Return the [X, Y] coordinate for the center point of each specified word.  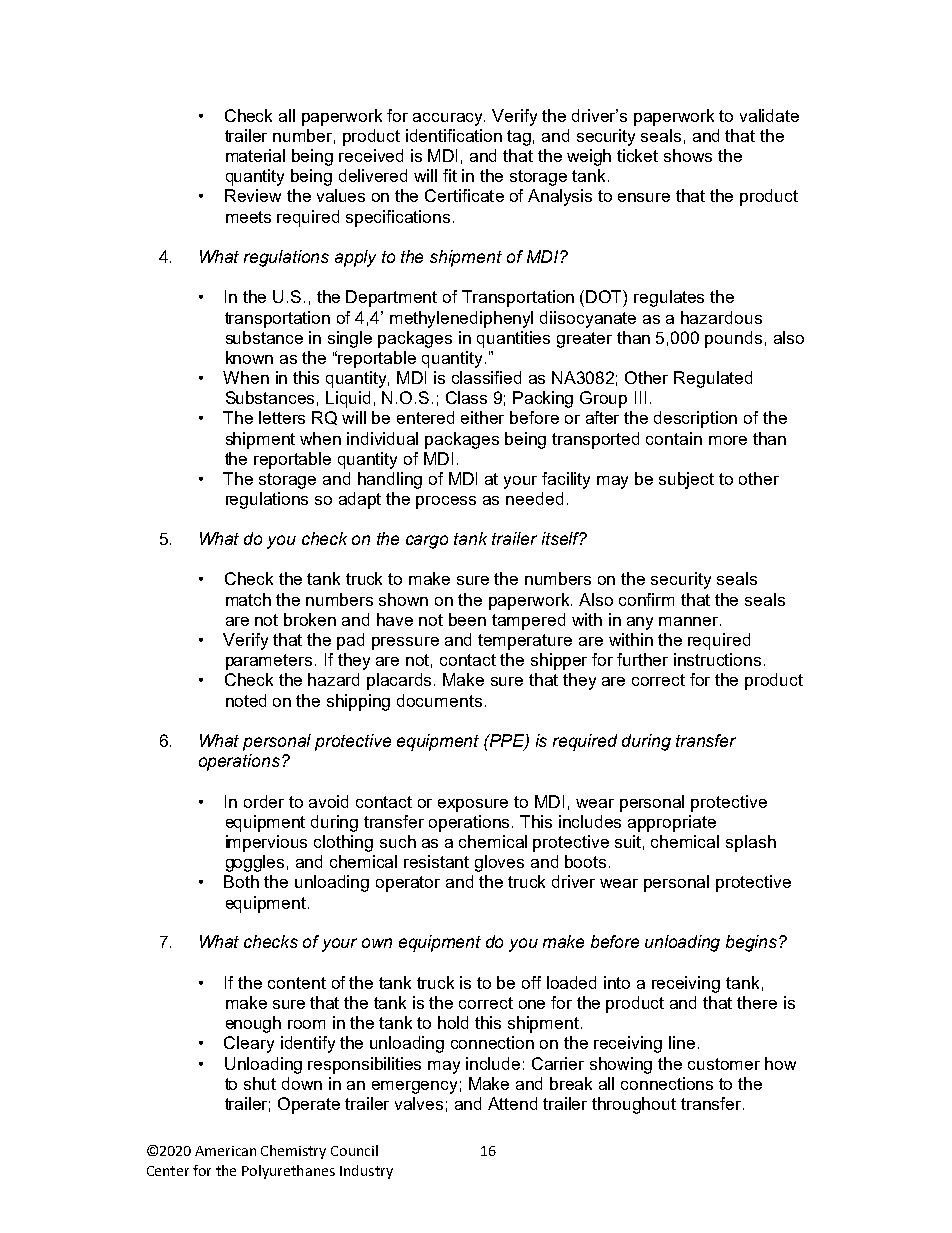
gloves [499, 863]
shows [688, 155]
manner [690, 621]
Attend [512, 1103]
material [255, 155]
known [249, 357]
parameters [269, 662]
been [467, 619]
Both [241, 881]
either [482, 417]
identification [454, 135]
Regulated [713, 379]
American [225, 1151]
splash [751, 843]
